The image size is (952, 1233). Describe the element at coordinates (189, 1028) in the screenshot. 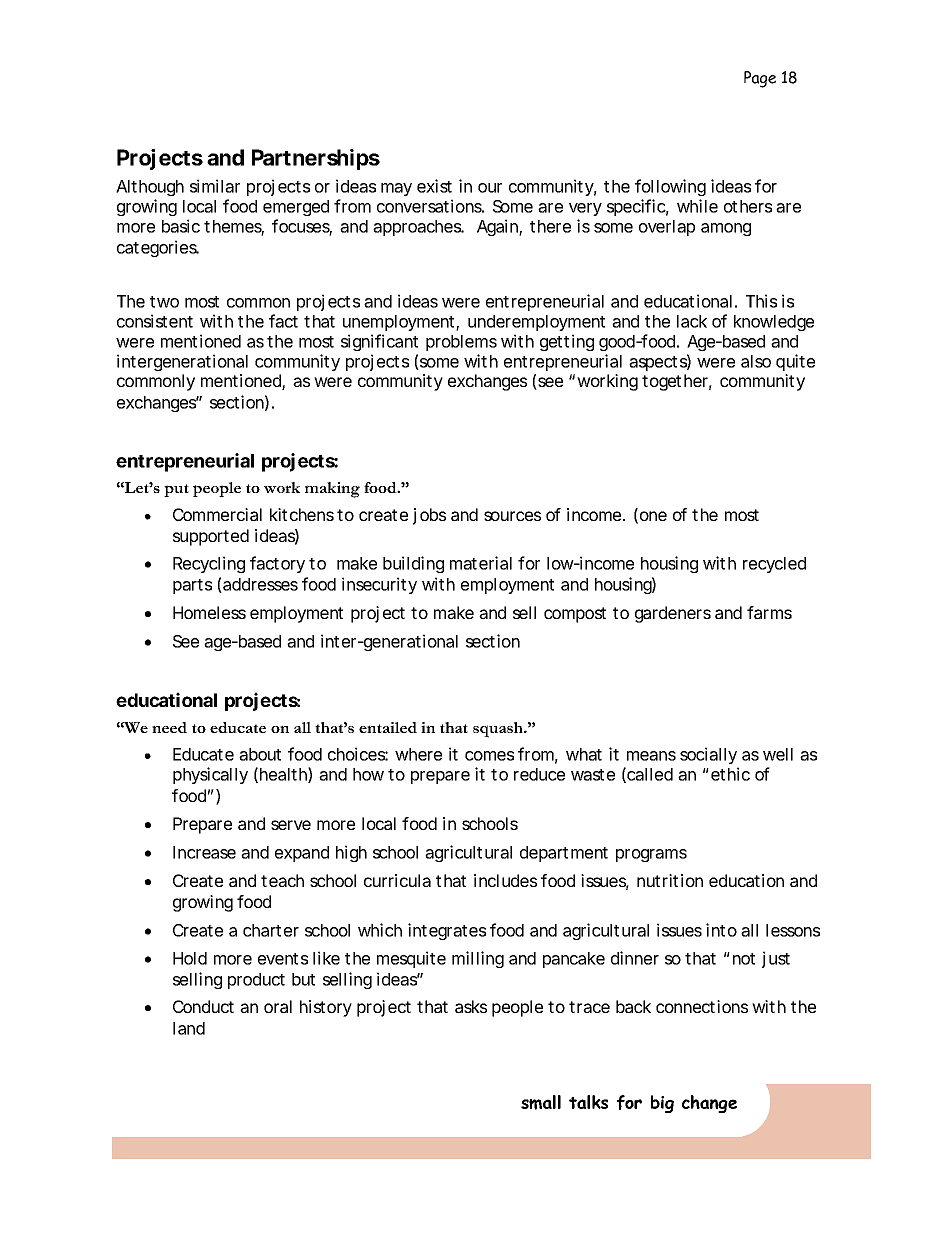

I see `land` at that location.
